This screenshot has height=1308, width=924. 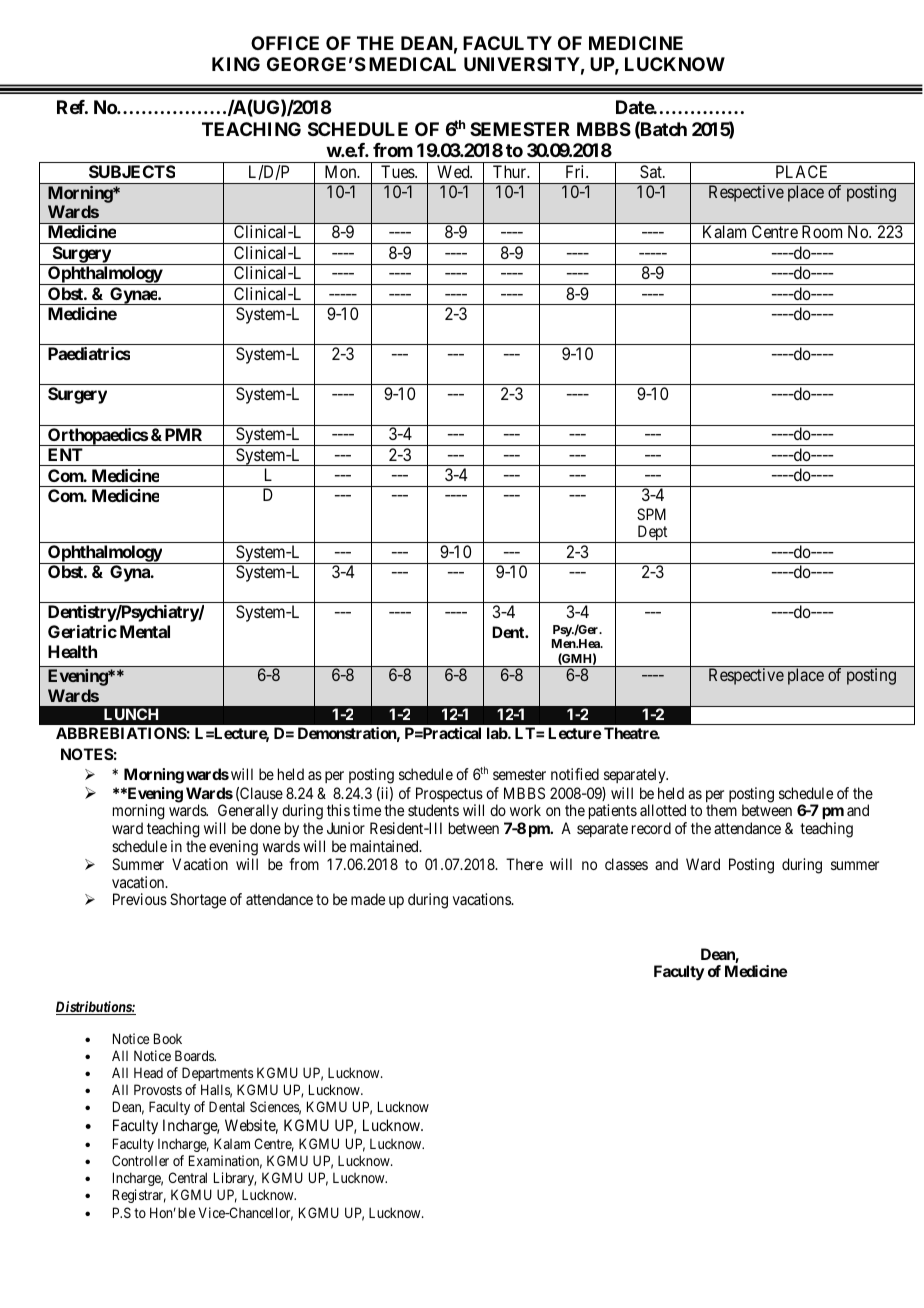 I want to click on MEDICAL, so click(x=412, y=64).
